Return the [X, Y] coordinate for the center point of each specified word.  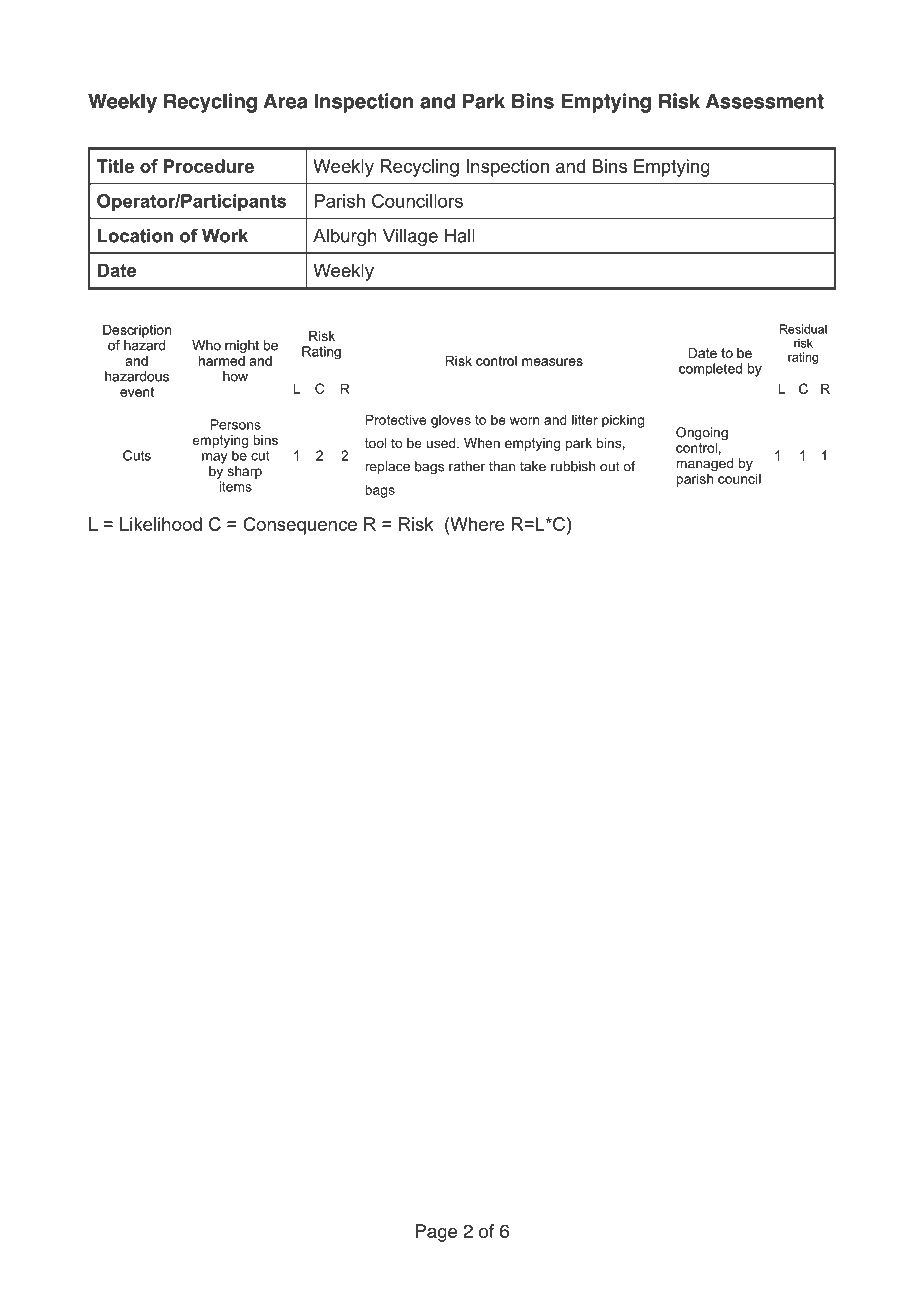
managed [704, 466]
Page [436, 1233]
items [235, 486]
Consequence [300, 526]
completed [710, 370]
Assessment [765, 101]
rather [467, 466]
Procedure [209, 166]
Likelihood [161, 524]
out [609, 466]
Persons [236, 424]
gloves [451, 421]
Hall [460, 236]
